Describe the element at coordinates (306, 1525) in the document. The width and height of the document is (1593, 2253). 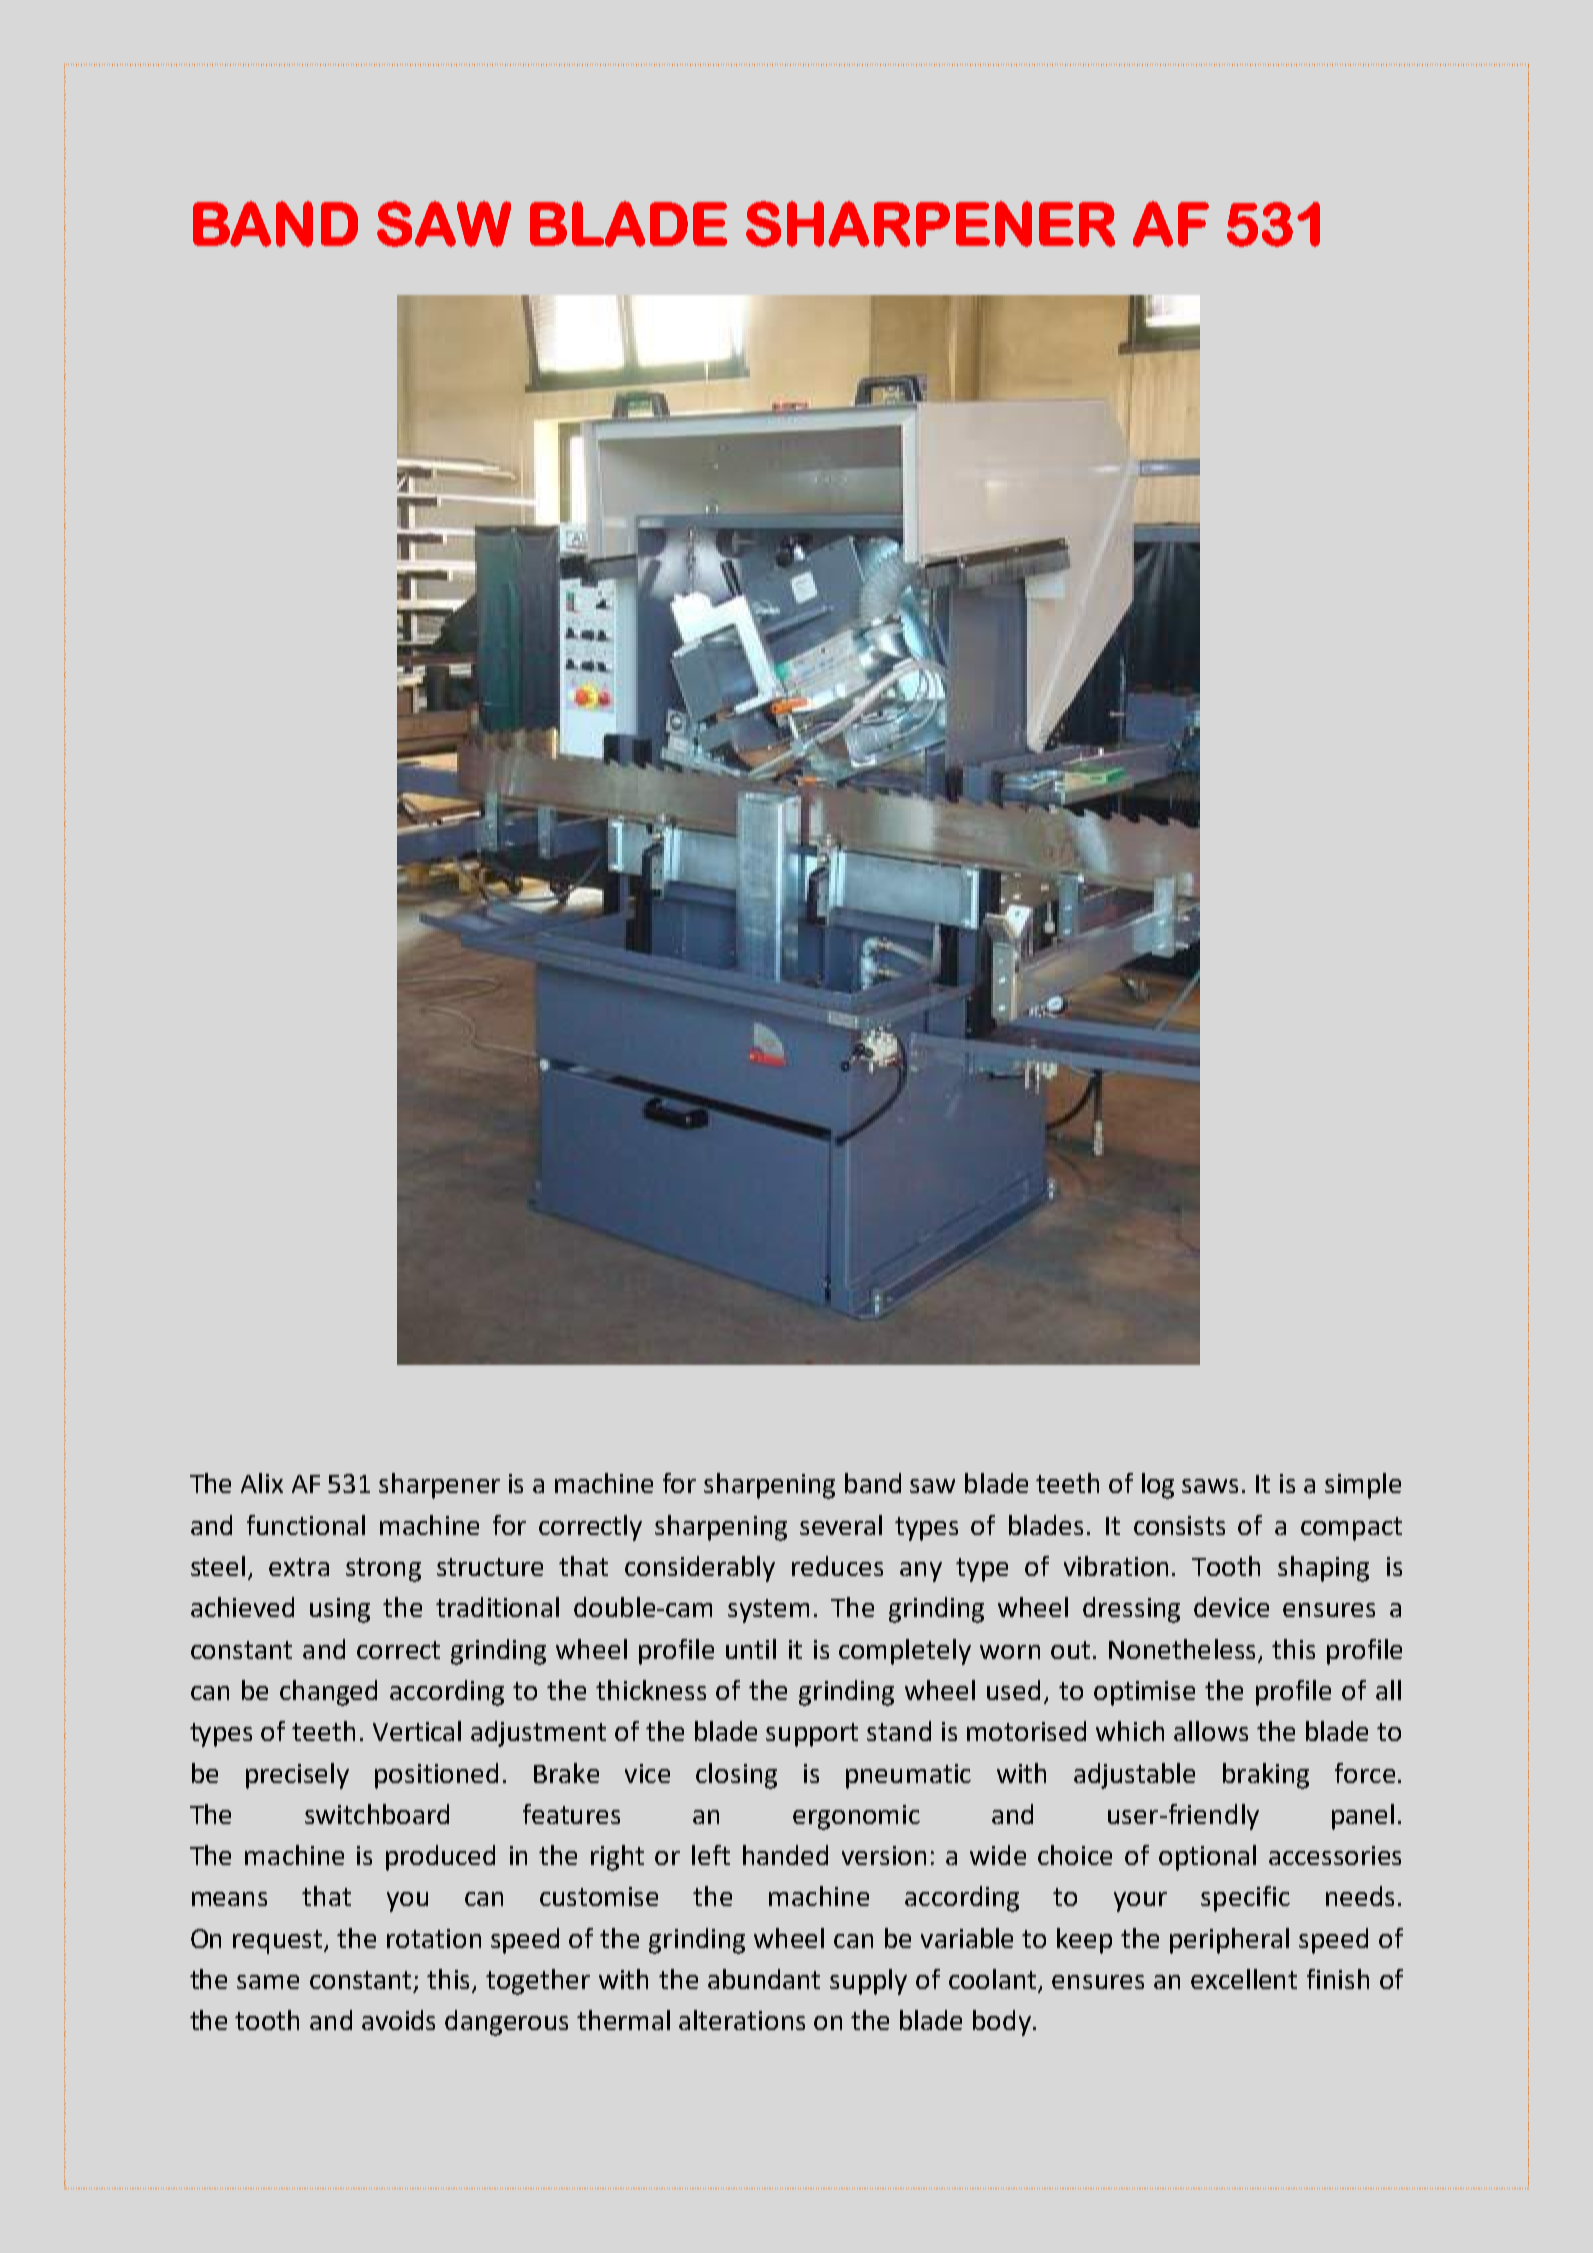
I see `functional` at that location.
